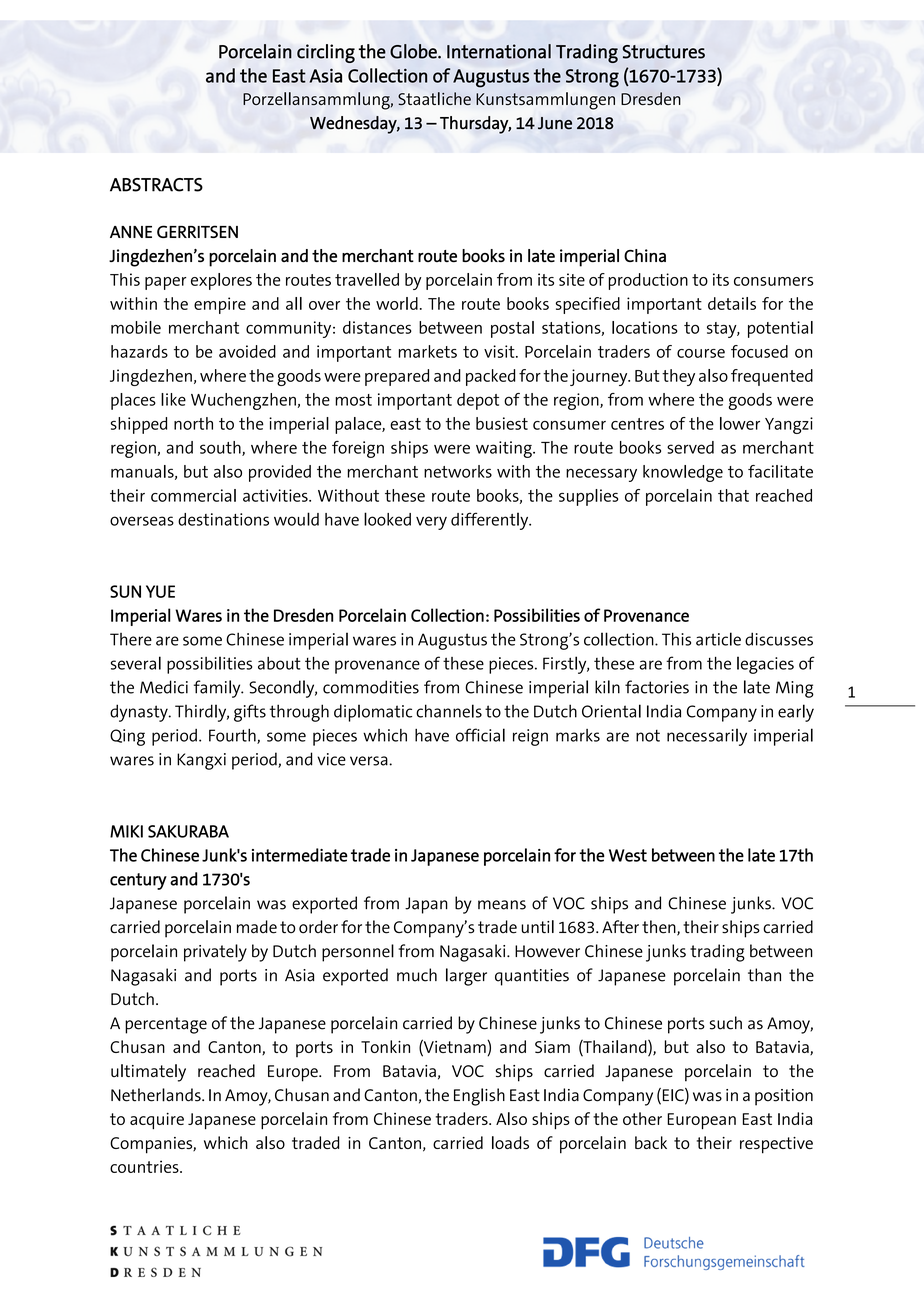  Describe the element at coordinates (326, 53) in the screenshot. I see `circling` at that location.
